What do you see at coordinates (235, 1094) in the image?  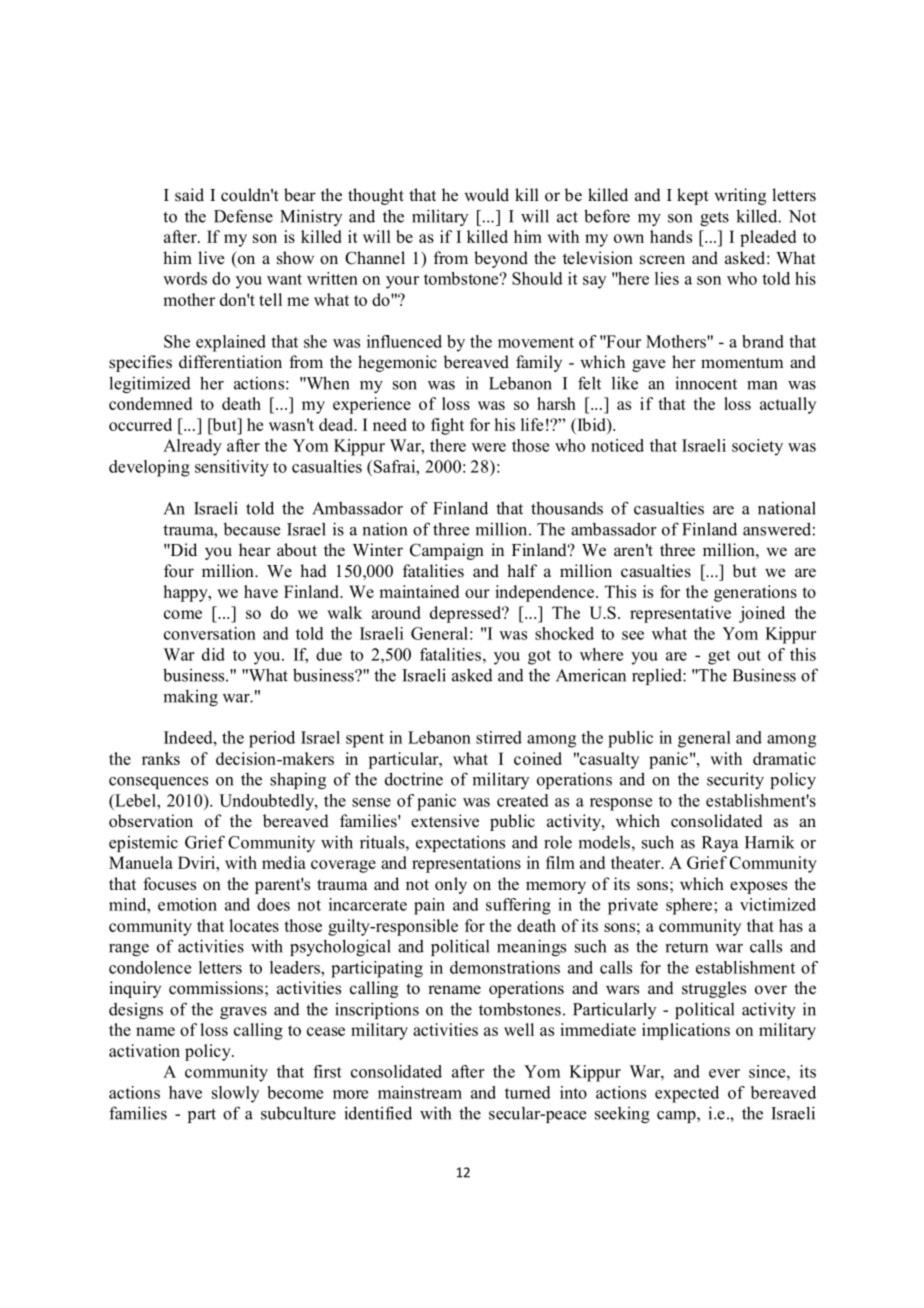 I see `slowly` at bounding box center [235, 1094].
